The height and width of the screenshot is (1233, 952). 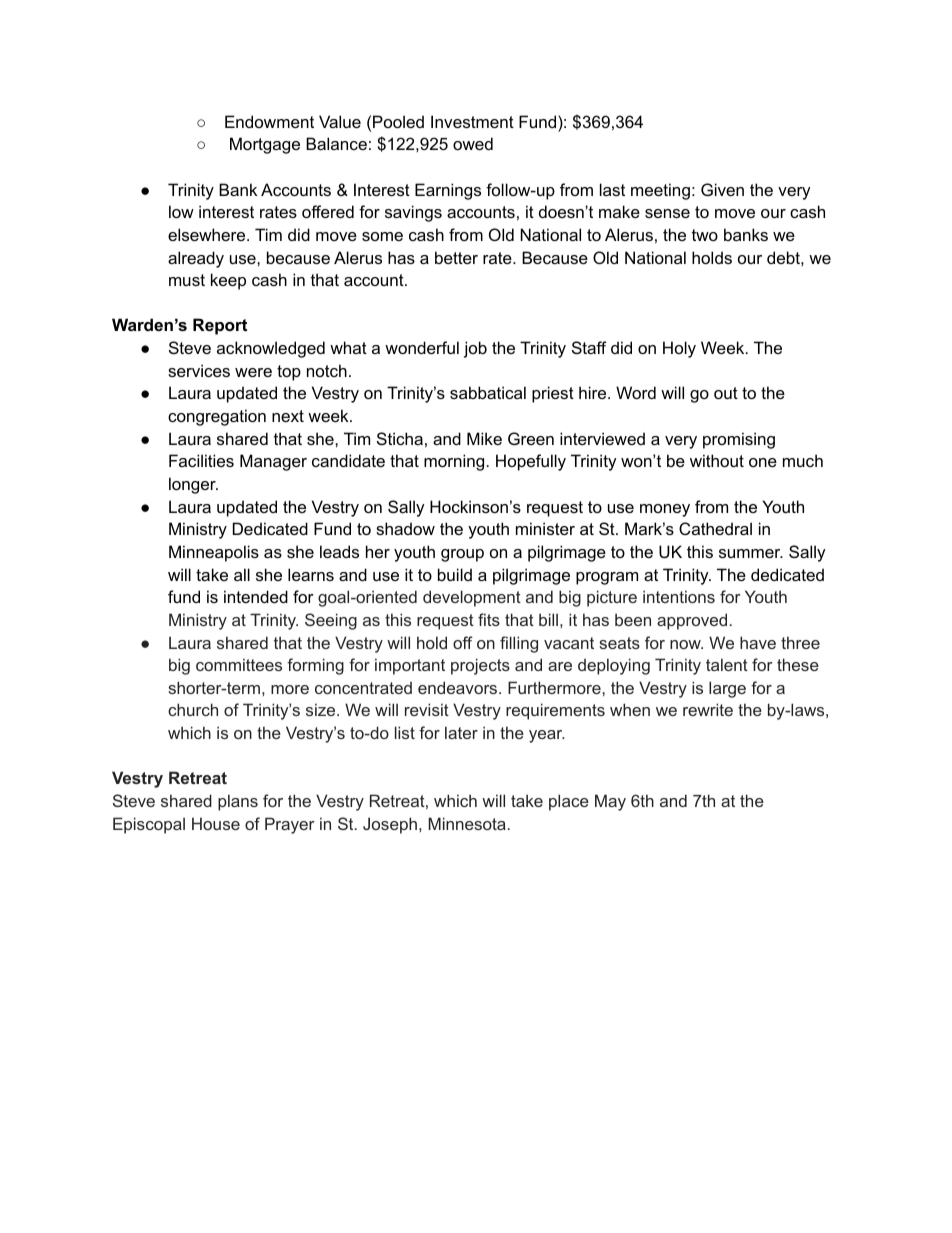 I want to click on owed, so click(x=473, y=143).
